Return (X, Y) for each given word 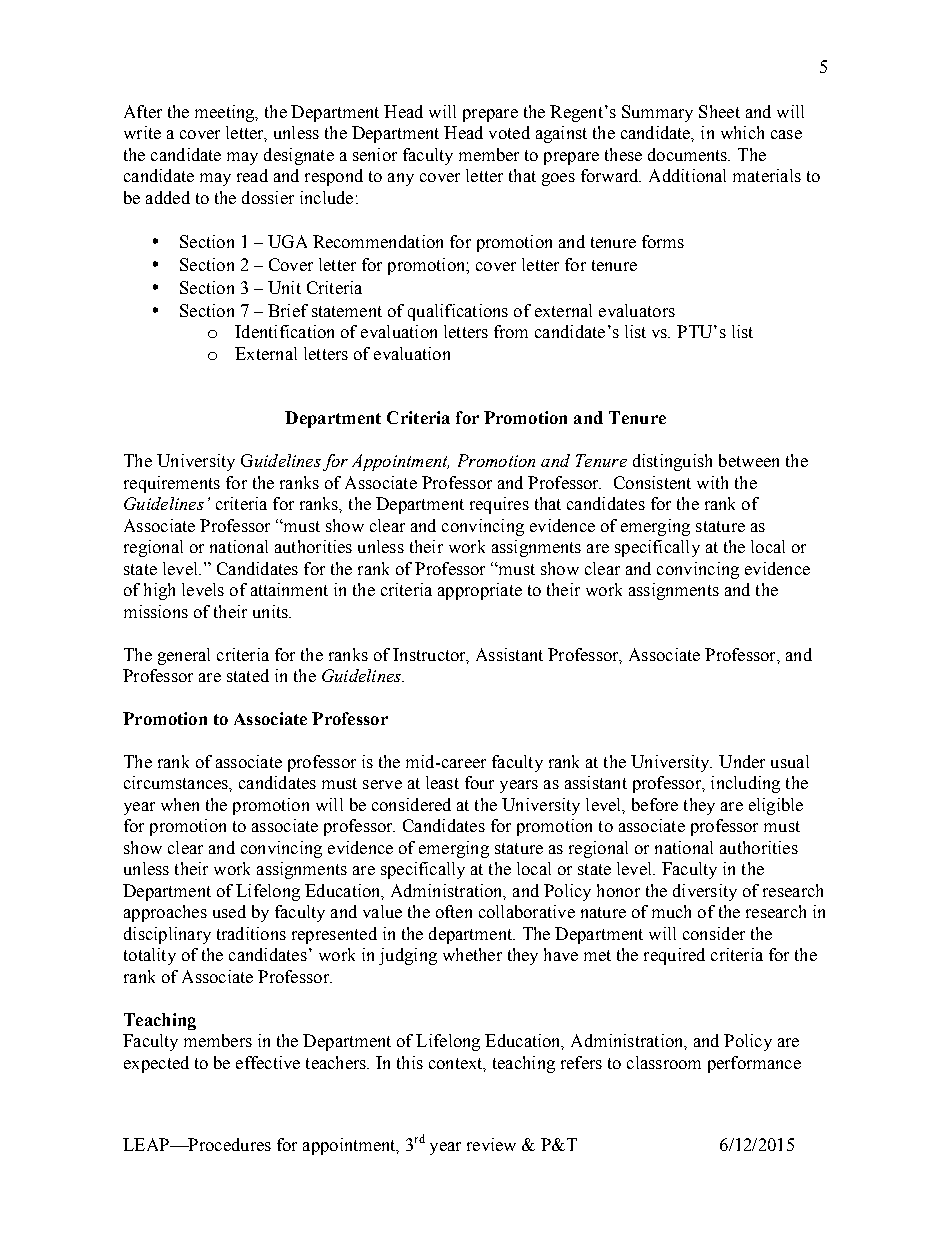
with (712, 482)
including (745, 784)
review (491, 1144)
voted (509, 132)
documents (689, 154)
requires (499, 505)
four (479, 782)
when (180, 804)
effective (268, 1062)
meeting (226, 113)
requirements (172, 484)
